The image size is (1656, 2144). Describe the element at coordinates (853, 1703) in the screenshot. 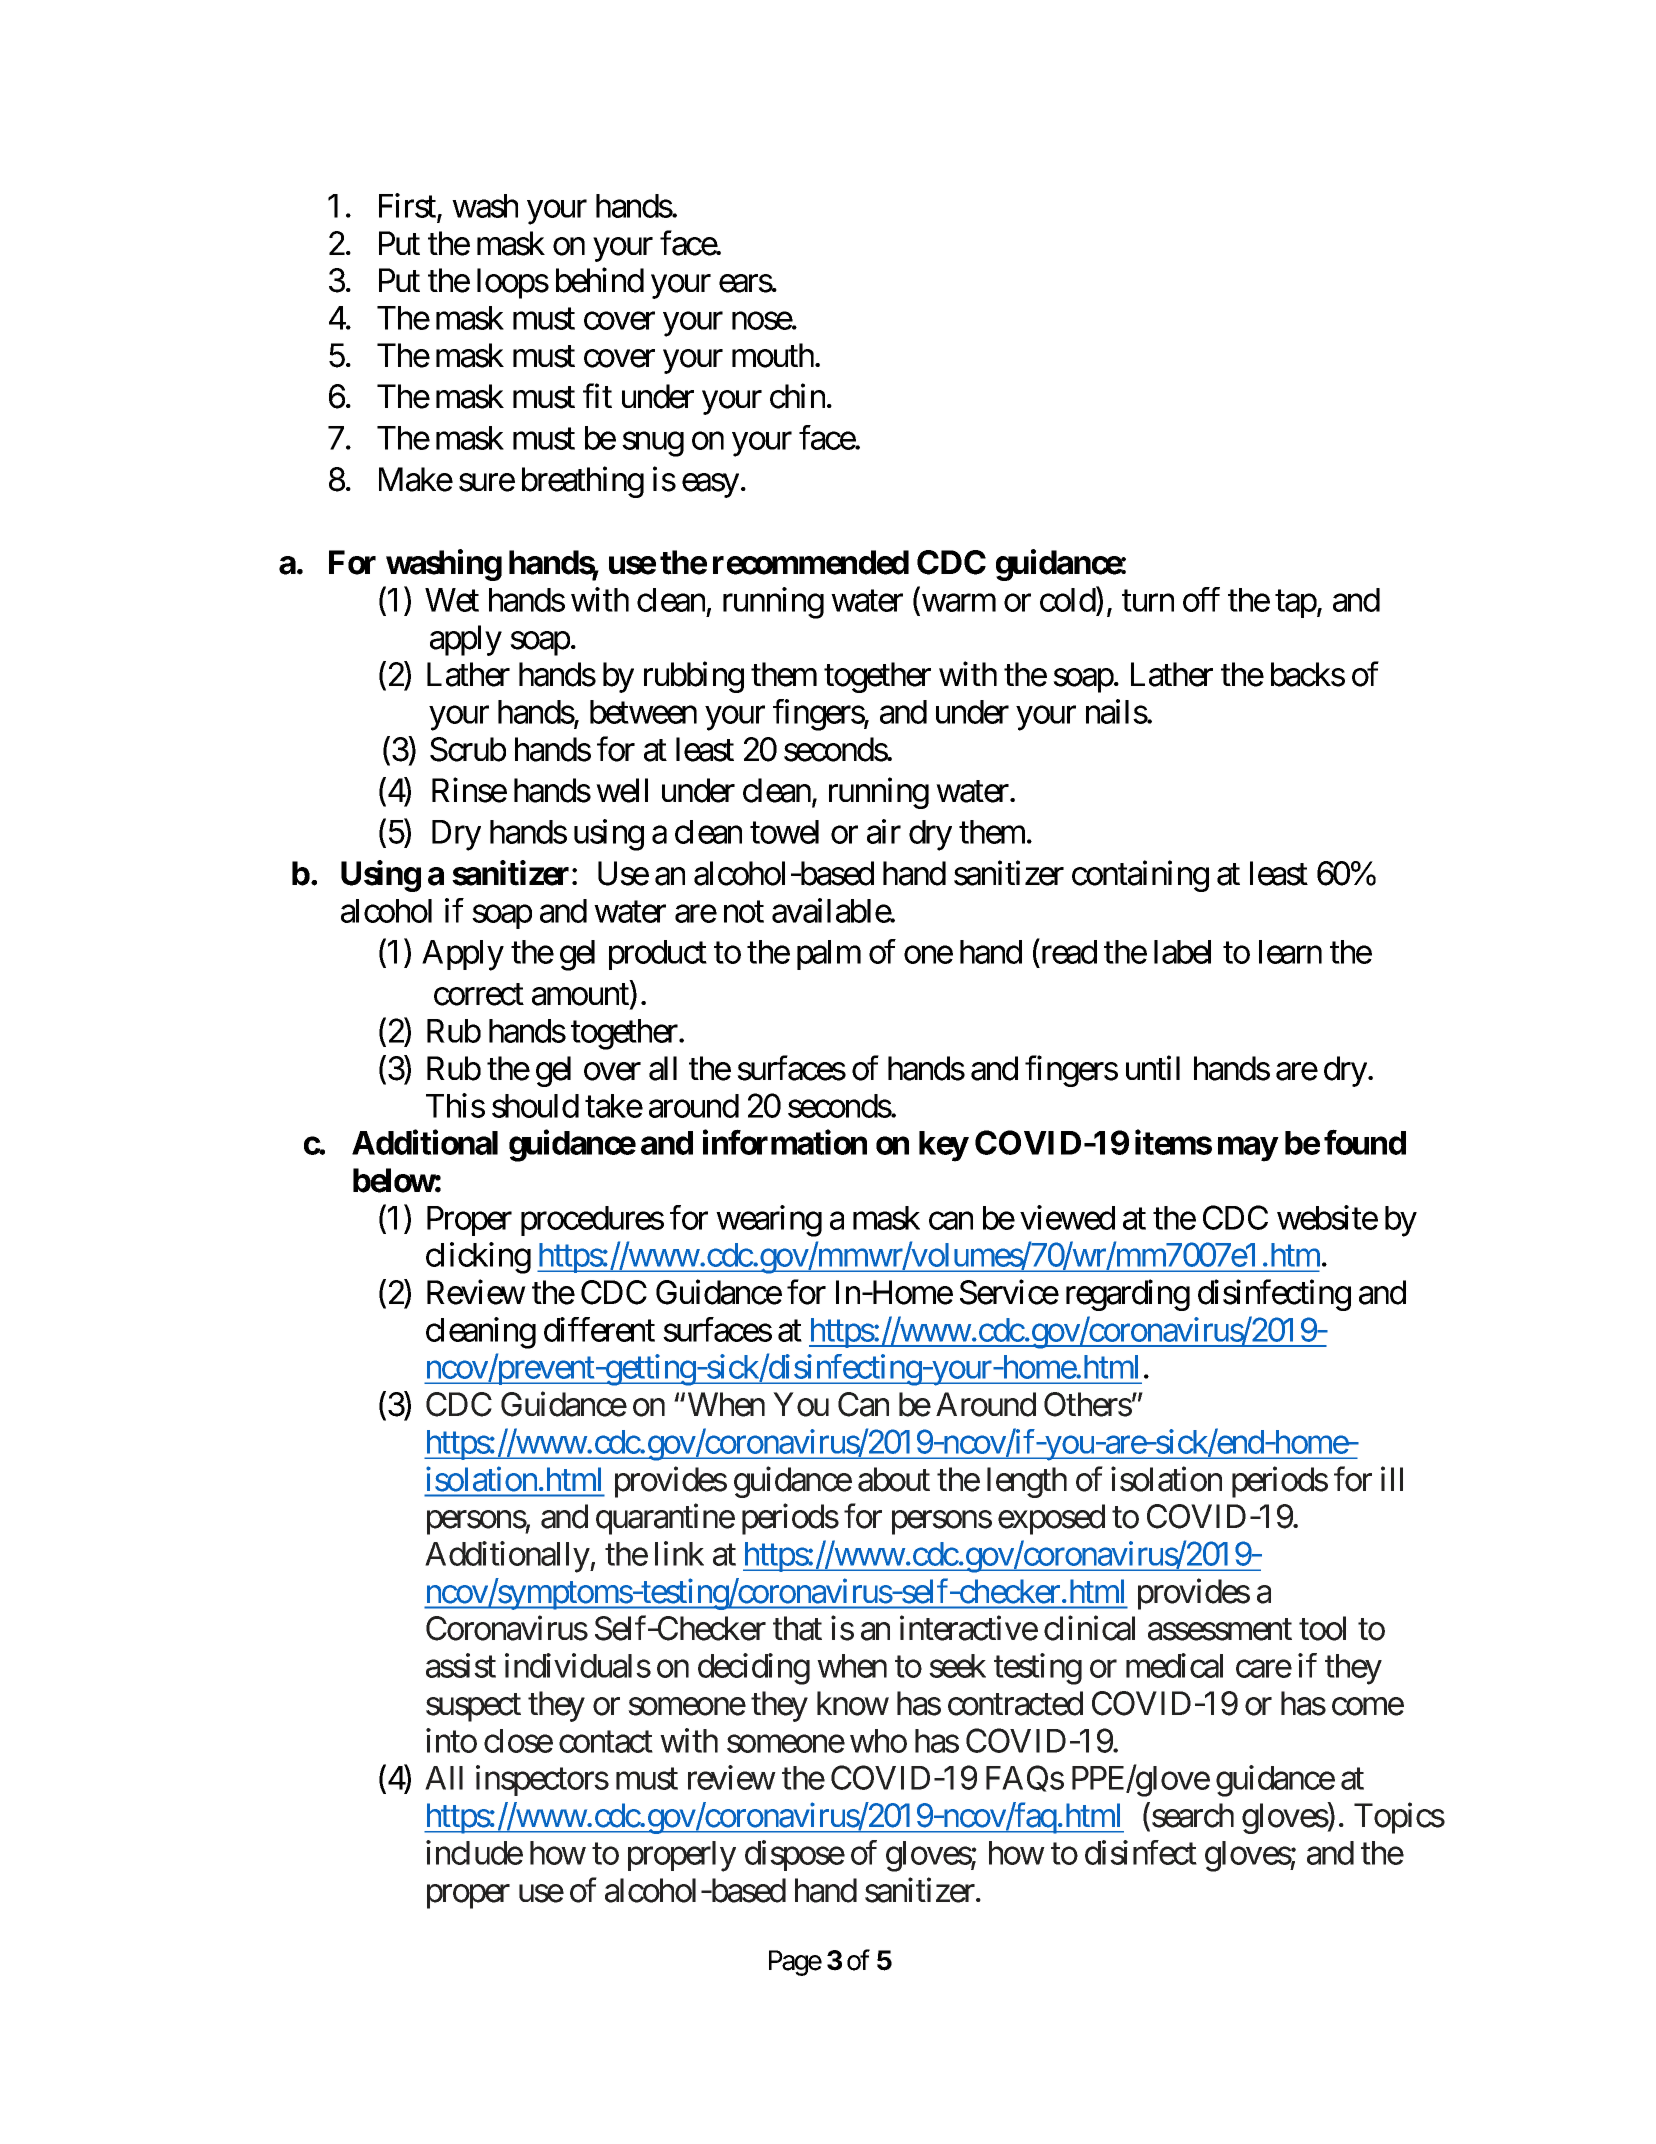

I see `know` at that location.
